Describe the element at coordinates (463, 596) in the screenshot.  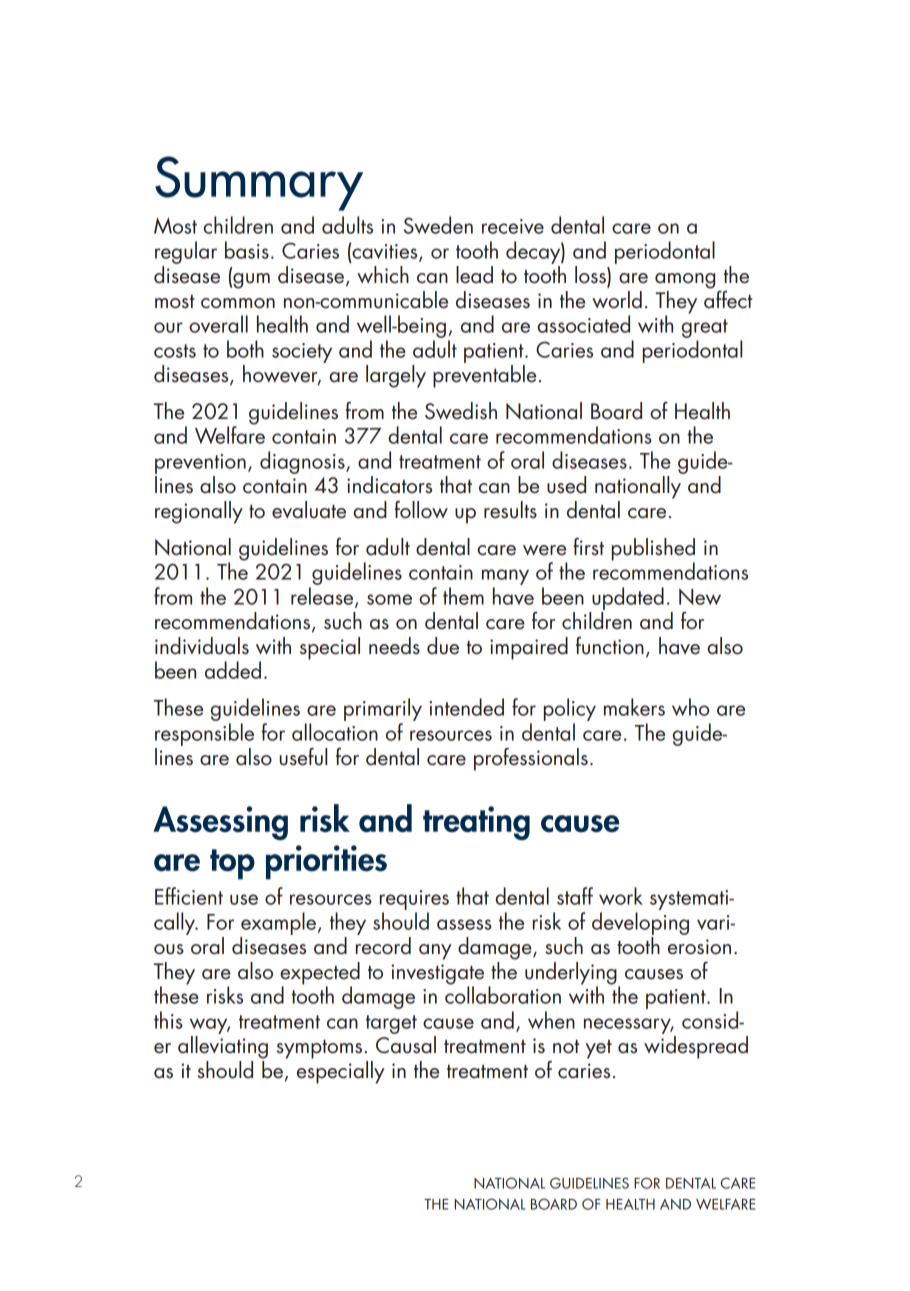
I see `them` at that location.
